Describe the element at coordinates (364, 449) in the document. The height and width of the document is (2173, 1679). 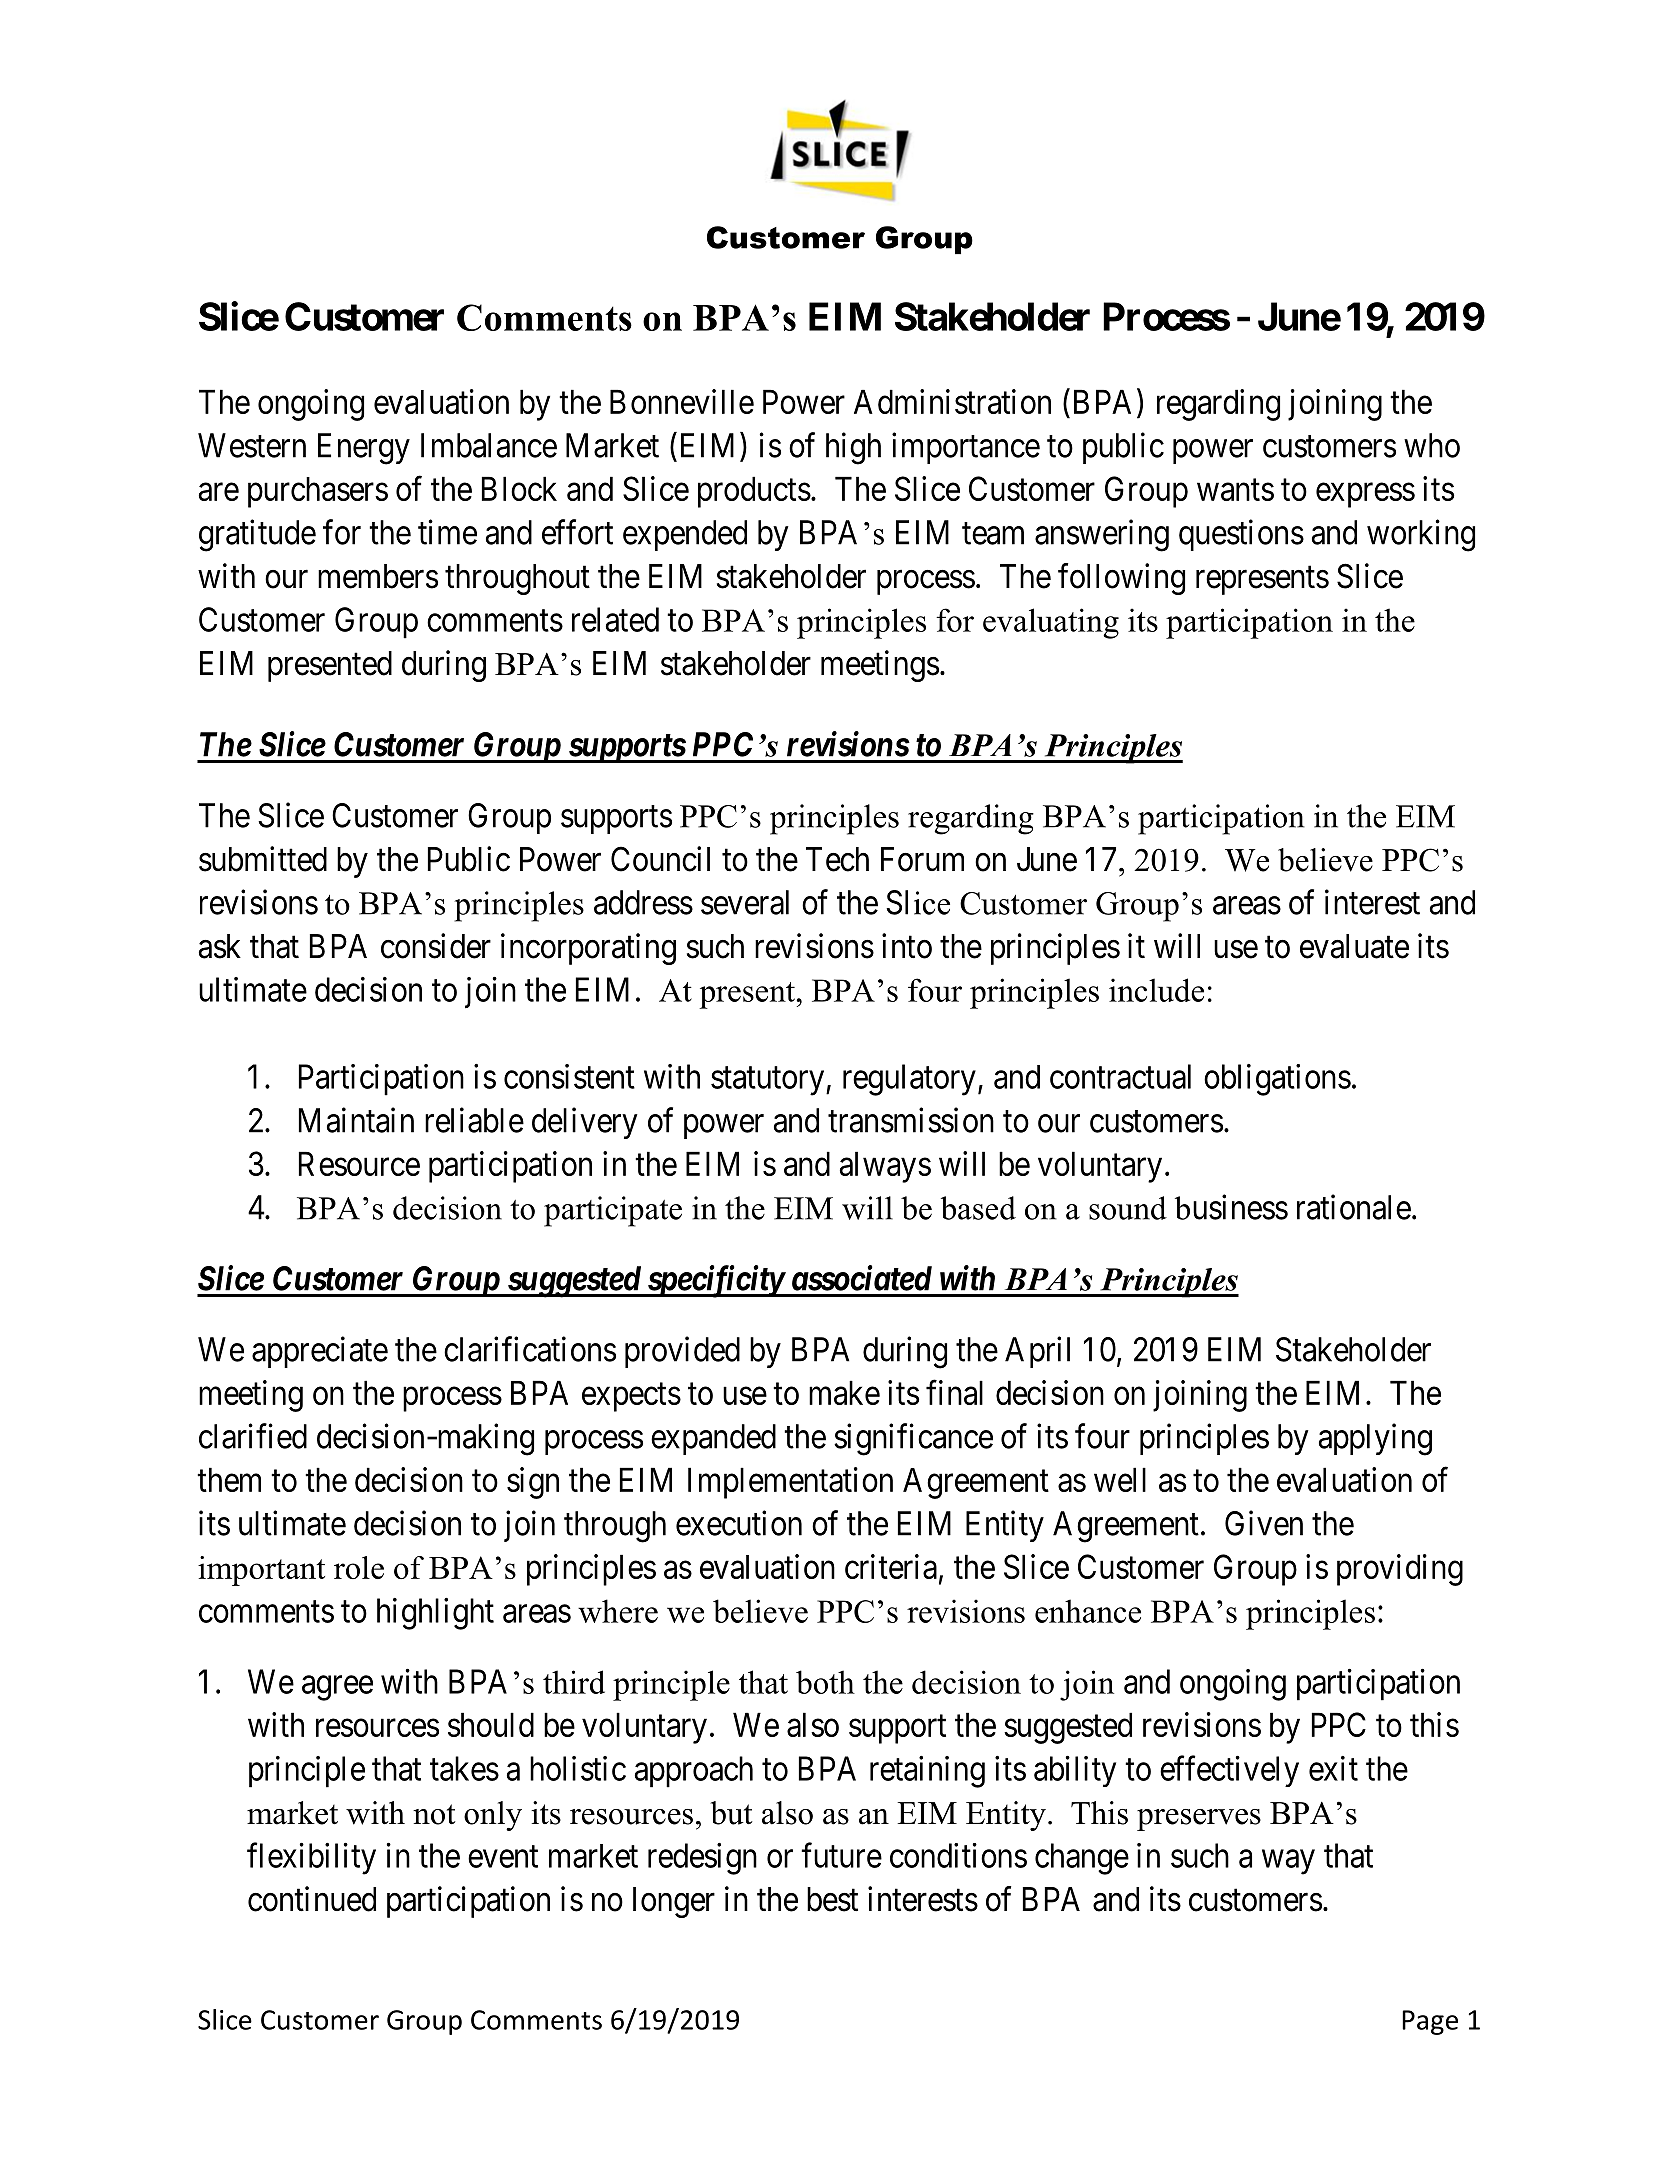
I see `Energy` at that location.
